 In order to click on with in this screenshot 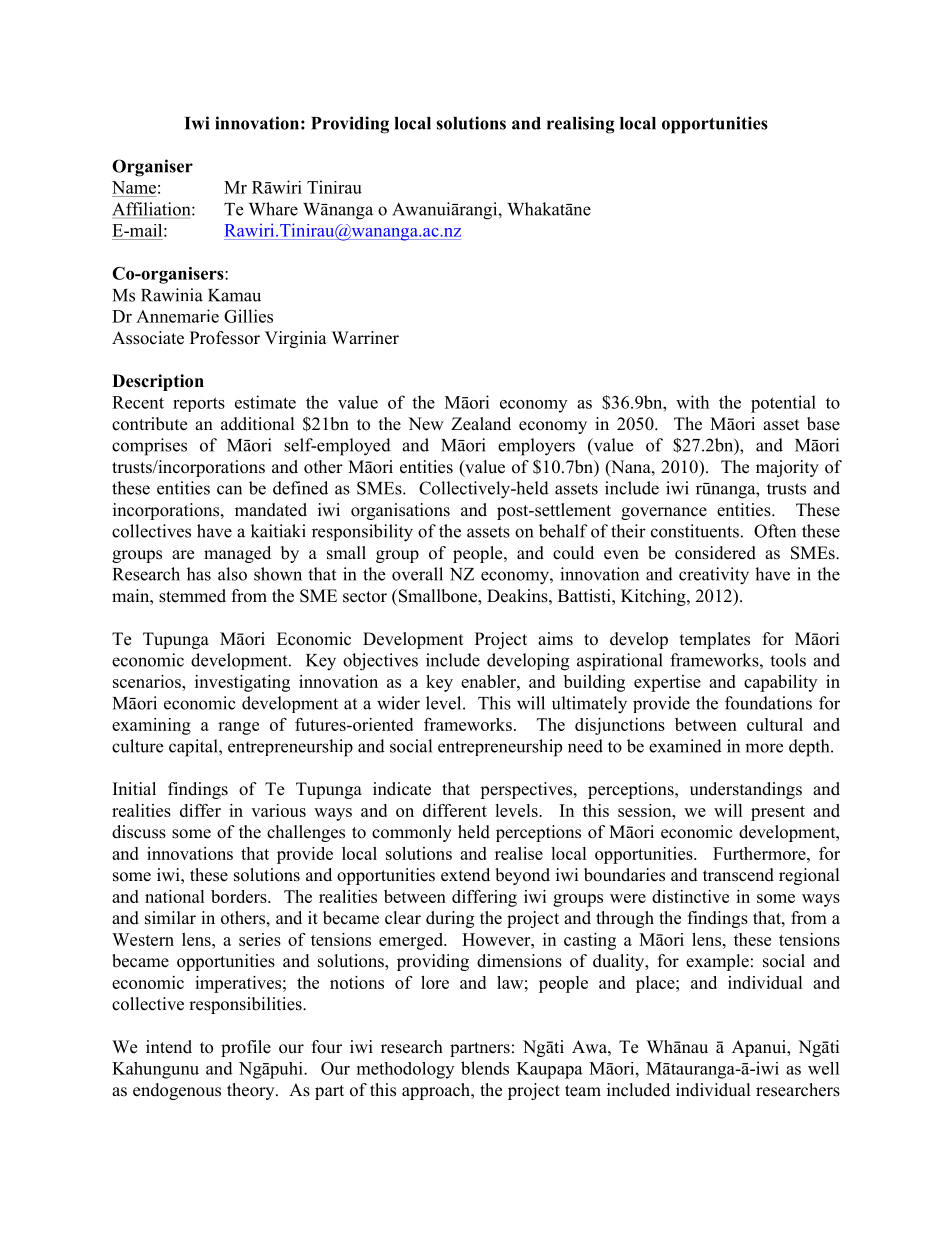, I will do `click(692, 402)`.
